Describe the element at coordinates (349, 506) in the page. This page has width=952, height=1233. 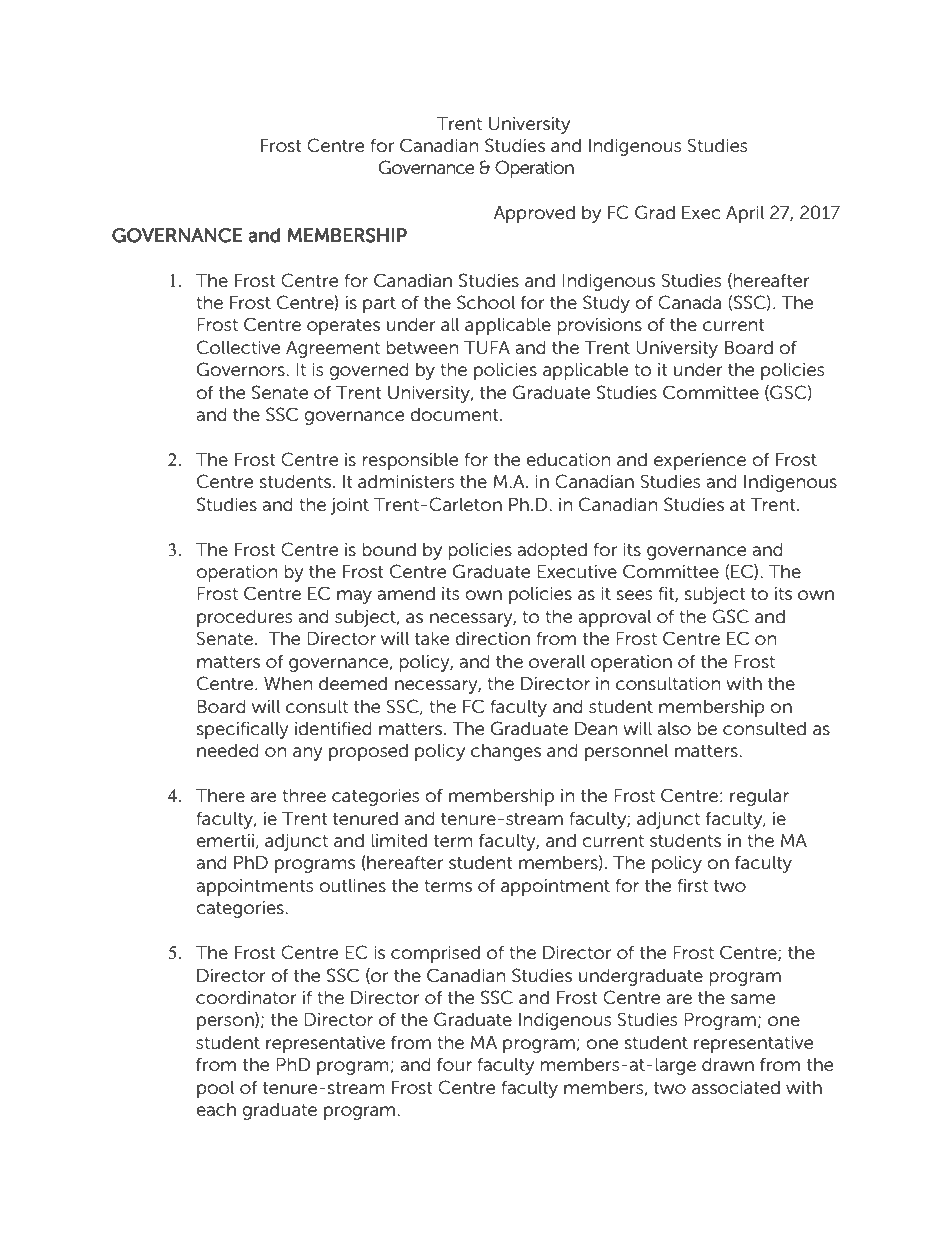
I see `joint` at that location.
